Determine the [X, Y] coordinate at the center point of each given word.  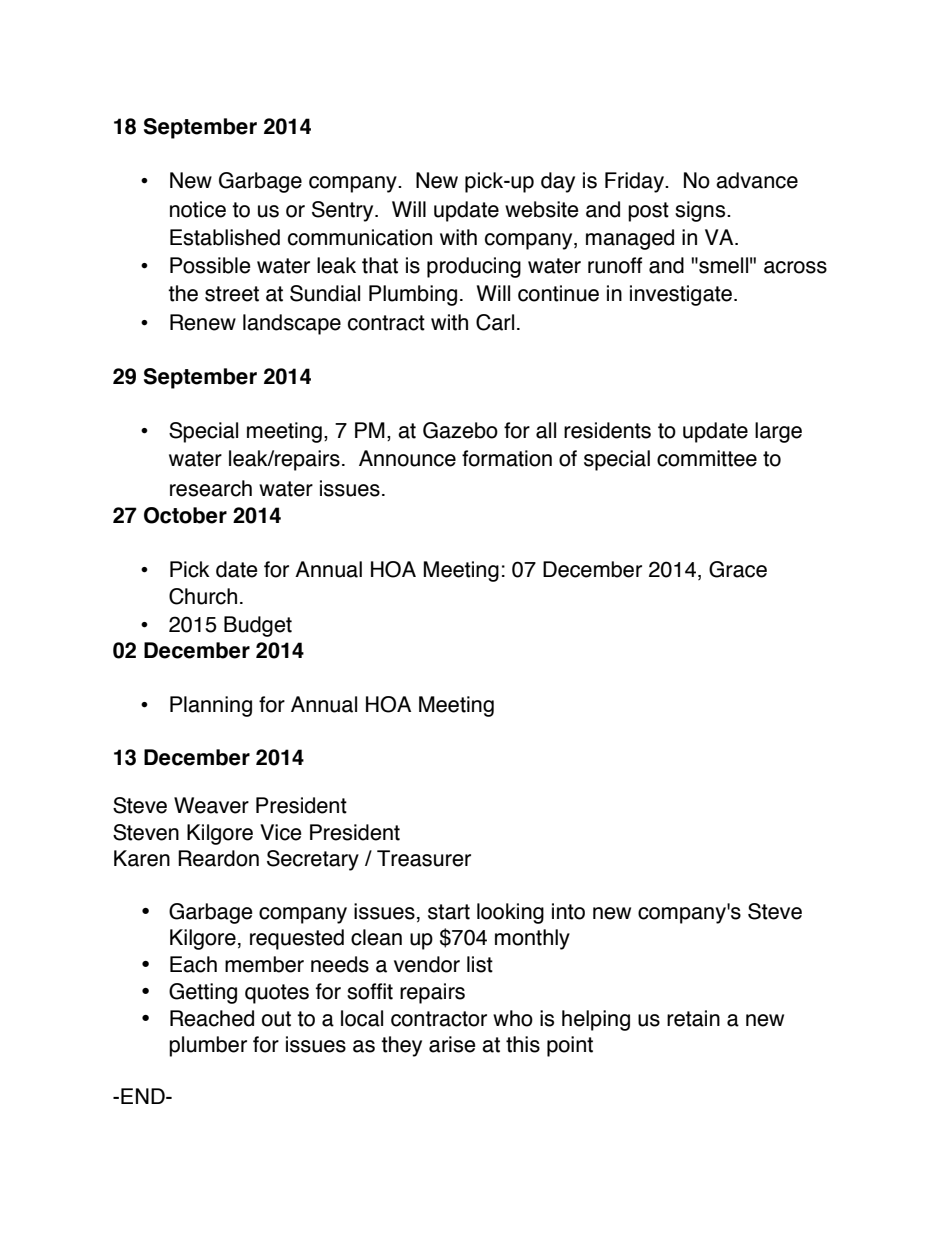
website [542, 209]
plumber [208, 1046]
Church [203, 596]
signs [701, 211]
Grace [738, 569]
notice [198, 209]
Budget [258, 626]
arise [452, 1044]
